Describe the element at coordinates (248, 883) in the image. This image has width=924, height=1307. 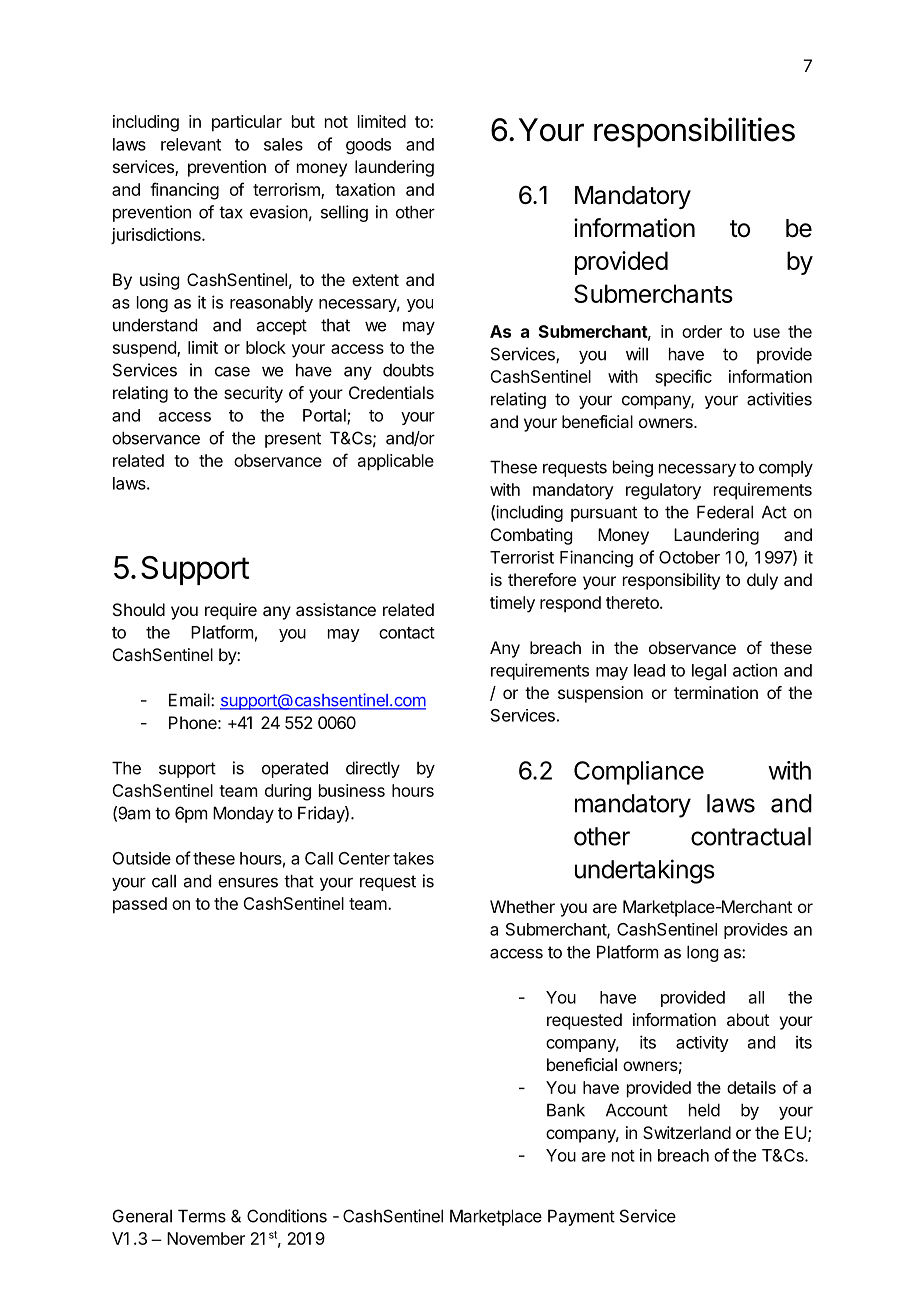
I see `ensures` at that location.
